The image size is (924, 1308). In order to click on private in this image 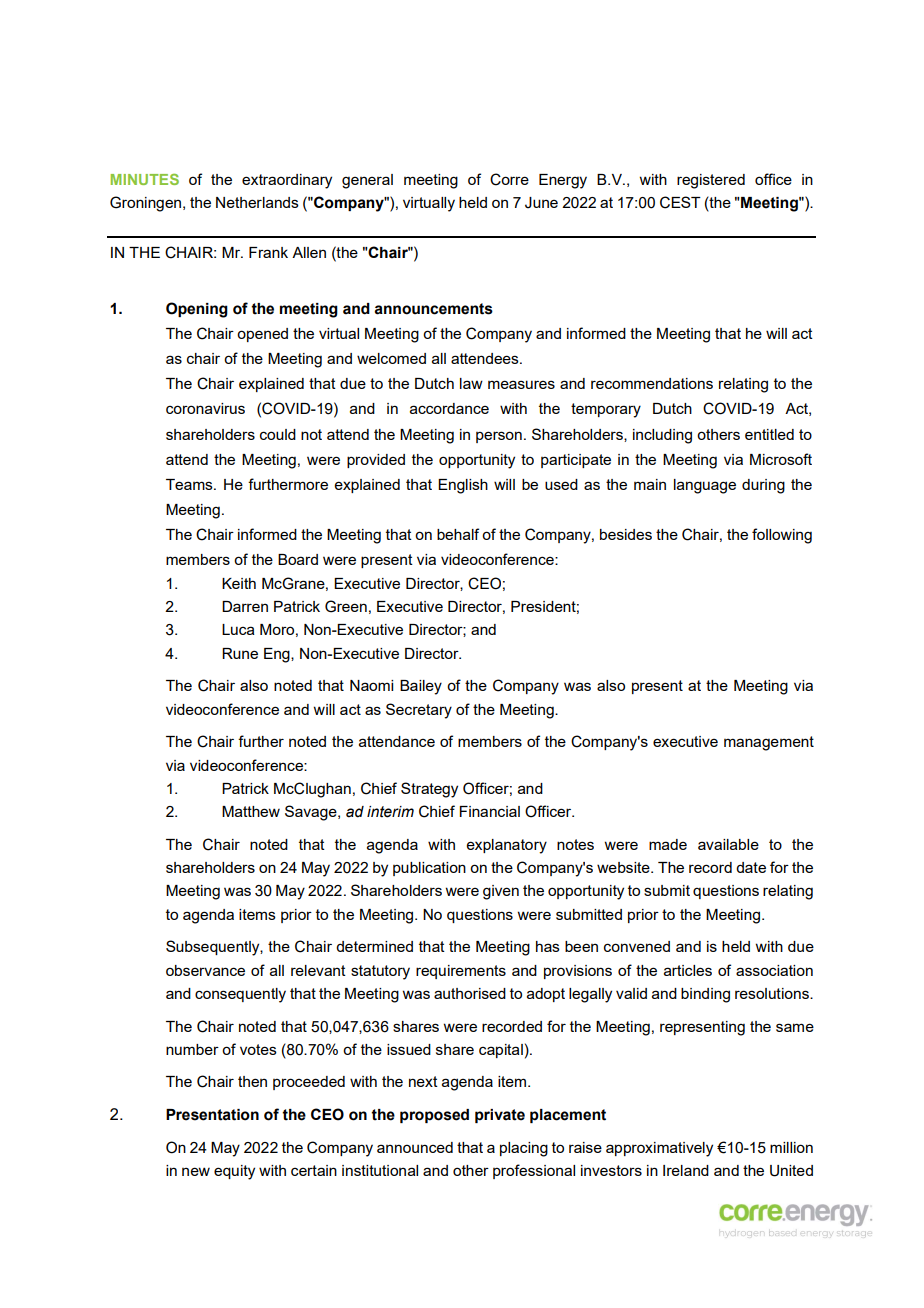, I will do `click(500, 1116)`.
